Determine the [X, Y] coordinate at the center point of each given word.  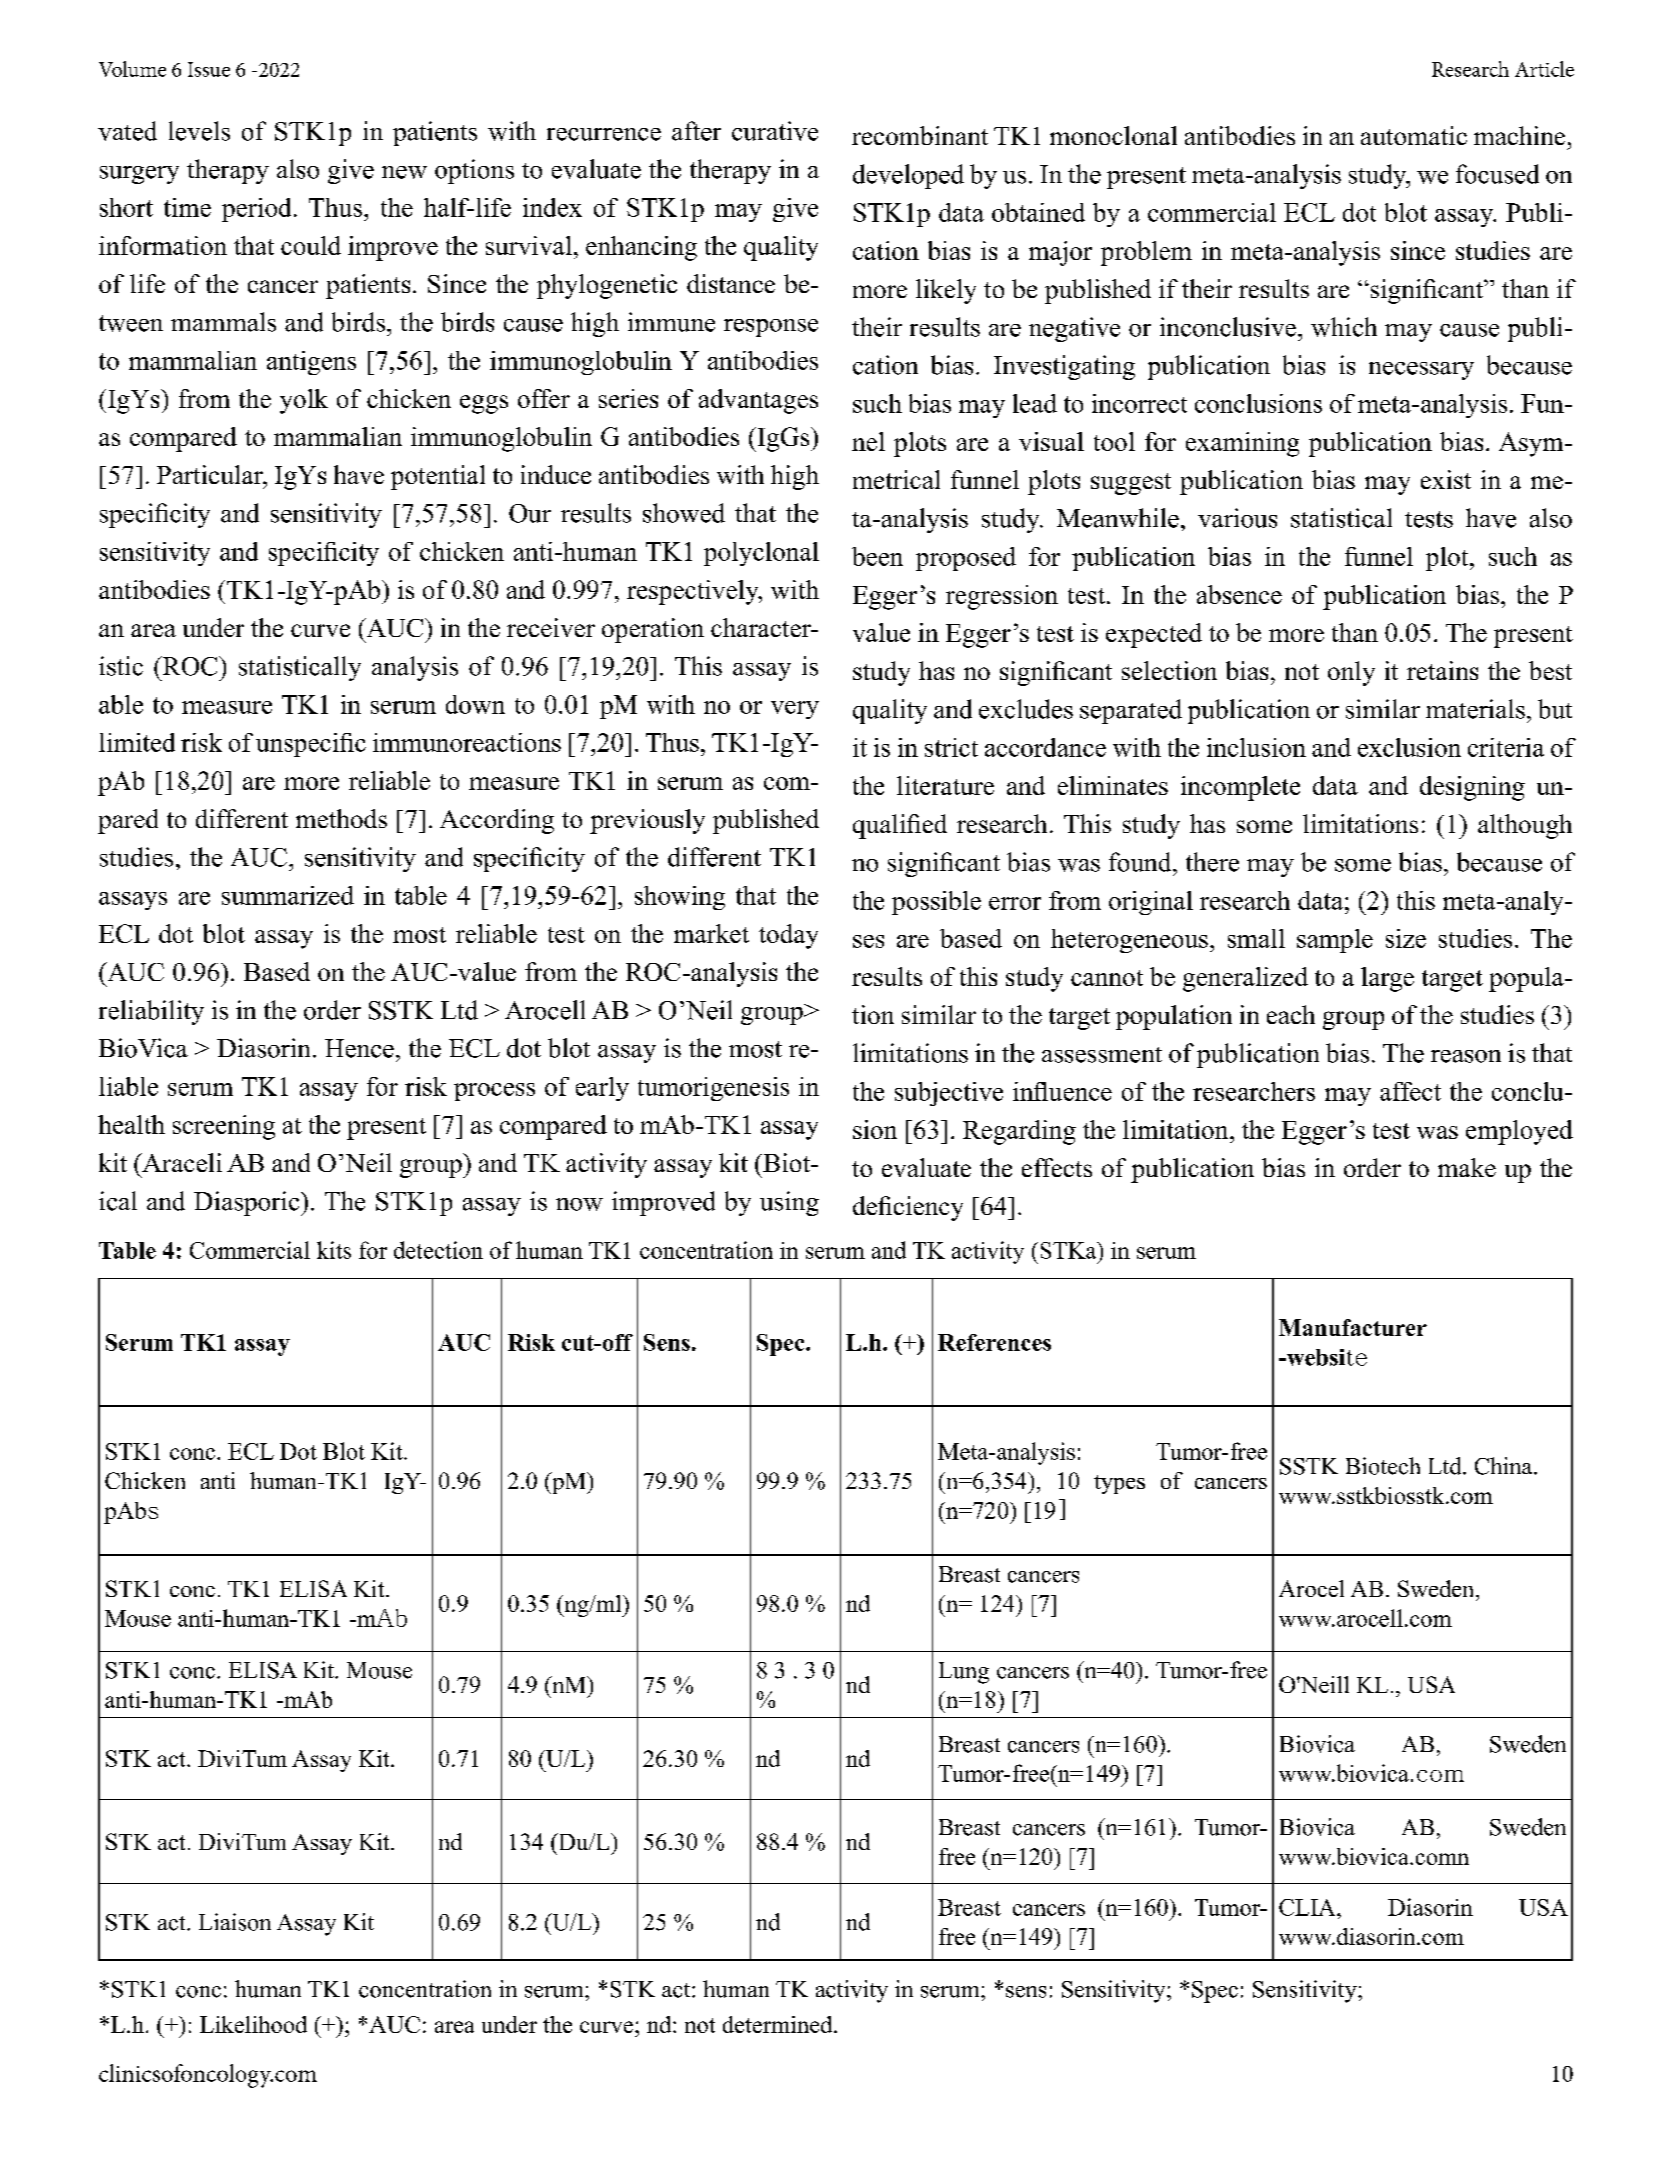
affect [1410, 1091]
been [877, 556]
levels [199, 131]
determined [779, 2024]
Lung [964, 1673]
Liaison [235, 1922]
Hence [359, 1048]
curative [775, 131]
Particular [211, 474]
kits [334, 1250]
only [1351, 673]
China [1505, 1466]
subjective [949, 1094]
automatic [1414, 135]
